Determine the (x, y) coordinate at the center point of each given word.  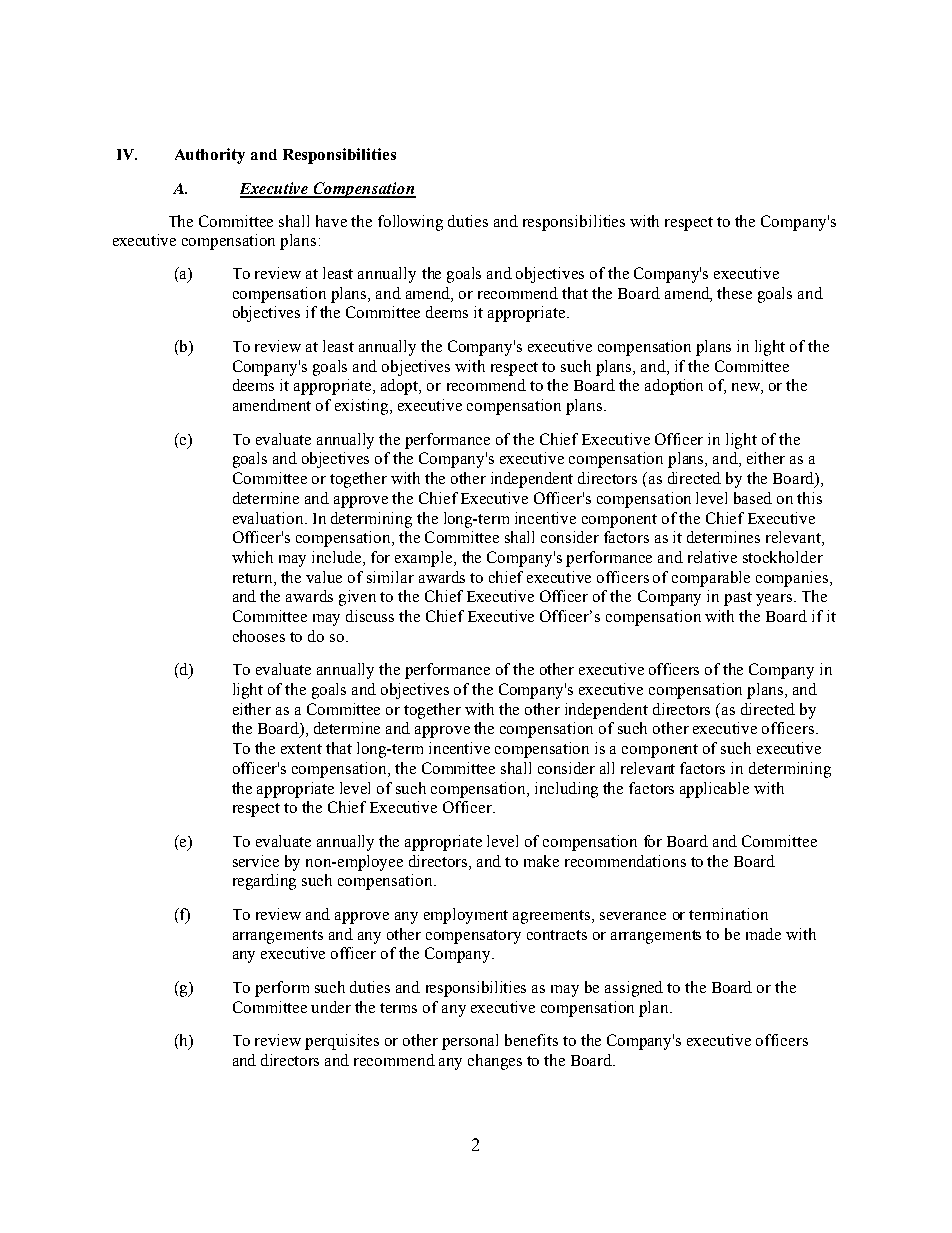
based (753, 498)
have (331, 221)
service (256, 861)
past (738, 599)
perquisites (342, 1042)
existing (363, 407)
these (734, 293)
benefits (531, 1040)
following (410, 223)
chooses (259, 636)
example (425, 559)
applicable (714, 790)
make (541, 861)
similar (390, 577)
